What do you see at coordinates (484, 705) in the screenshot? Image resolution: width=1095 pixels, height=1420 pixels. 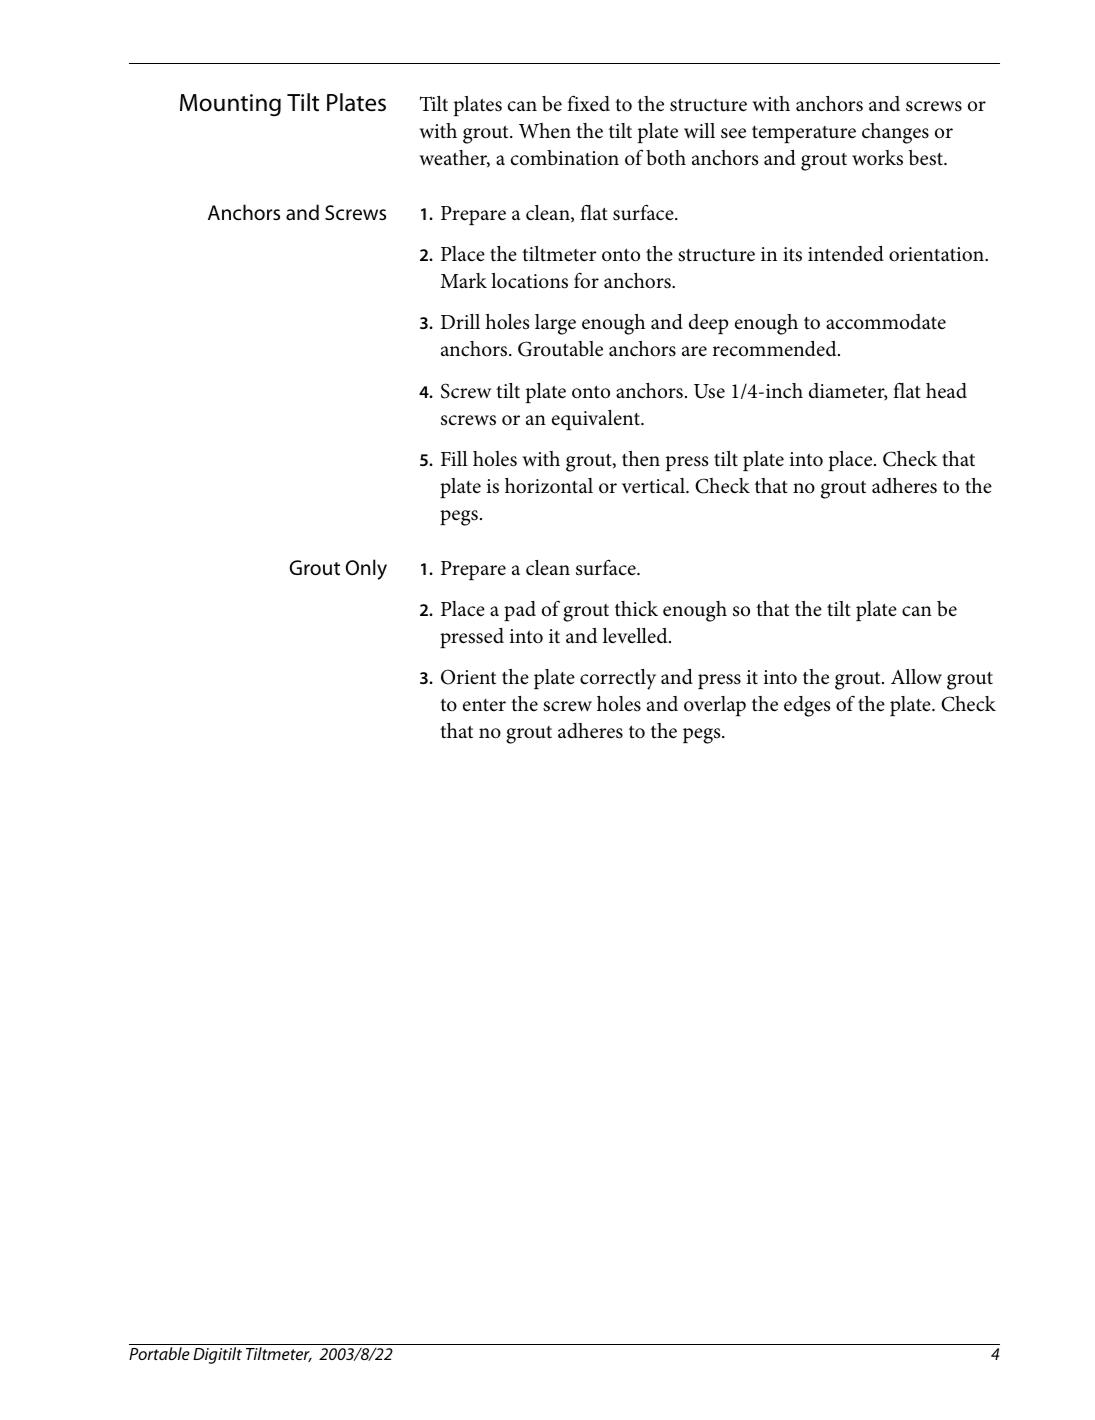 I see `enter` at bounding box center [484, 705].
